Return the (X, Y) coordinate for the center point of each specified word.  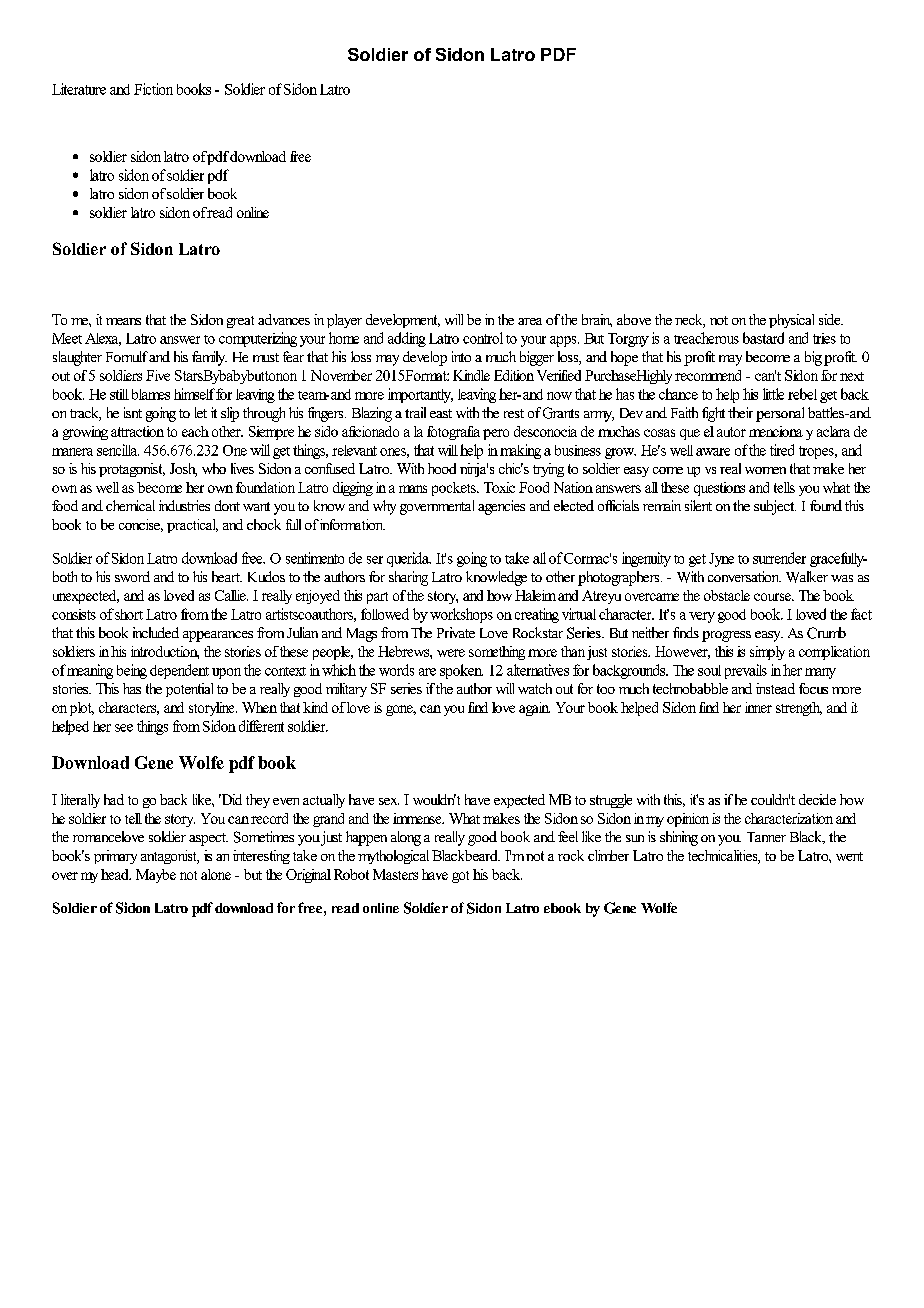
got (460, 877)
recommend (708, 375)
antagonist (170, 857)
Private (456, 632)
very (702, 617)
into (461, 356)
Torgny (628, 340)
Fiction (153, 89)
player (344, 321)
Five (158, 375)
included (156, 632)
